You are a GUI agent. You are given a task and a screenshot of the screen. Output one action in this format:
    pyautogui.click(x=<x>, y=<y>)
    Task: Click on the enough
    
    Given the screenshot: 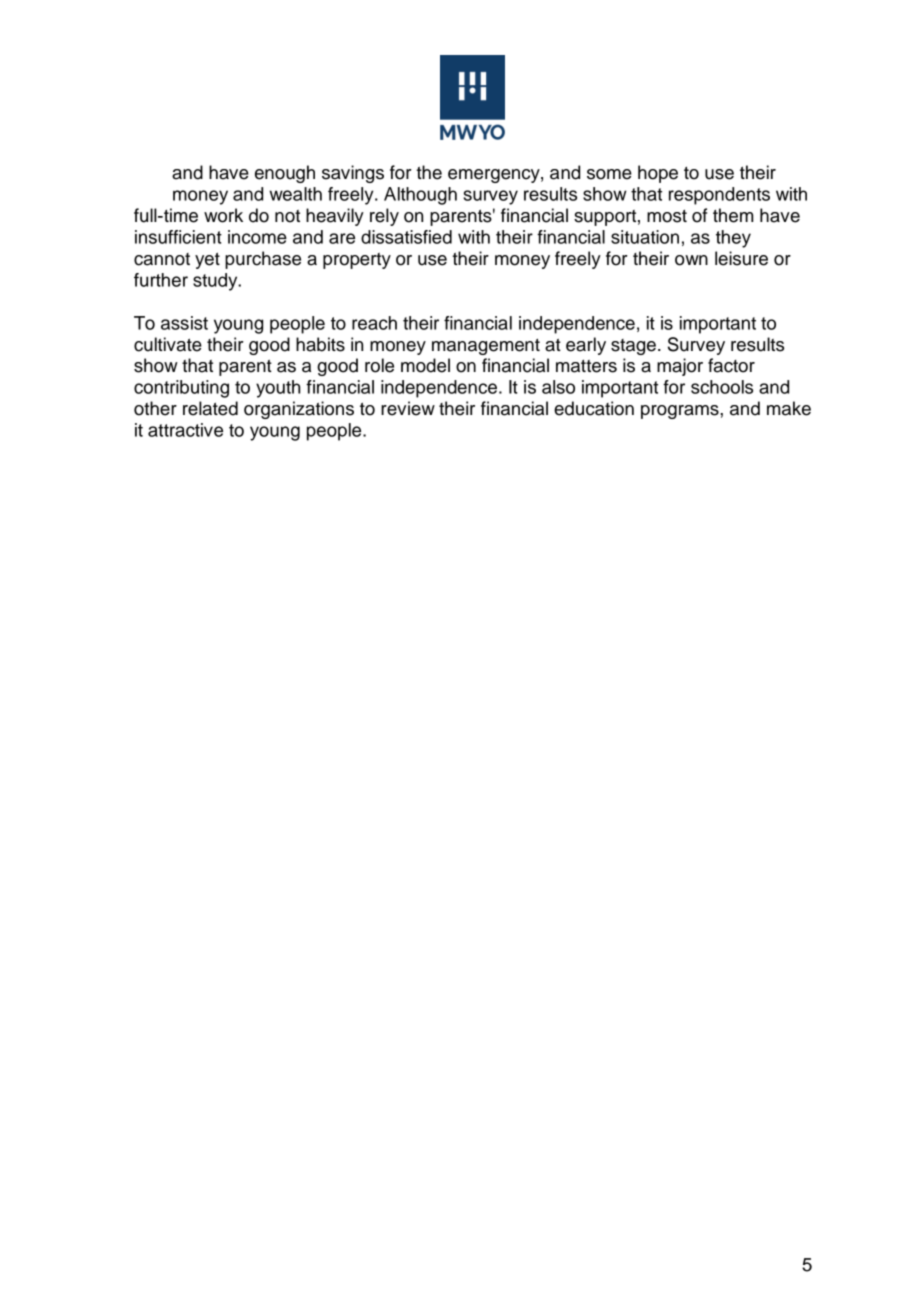 What is the action you would take?
    pyautogui.click(x=285, y=174)
